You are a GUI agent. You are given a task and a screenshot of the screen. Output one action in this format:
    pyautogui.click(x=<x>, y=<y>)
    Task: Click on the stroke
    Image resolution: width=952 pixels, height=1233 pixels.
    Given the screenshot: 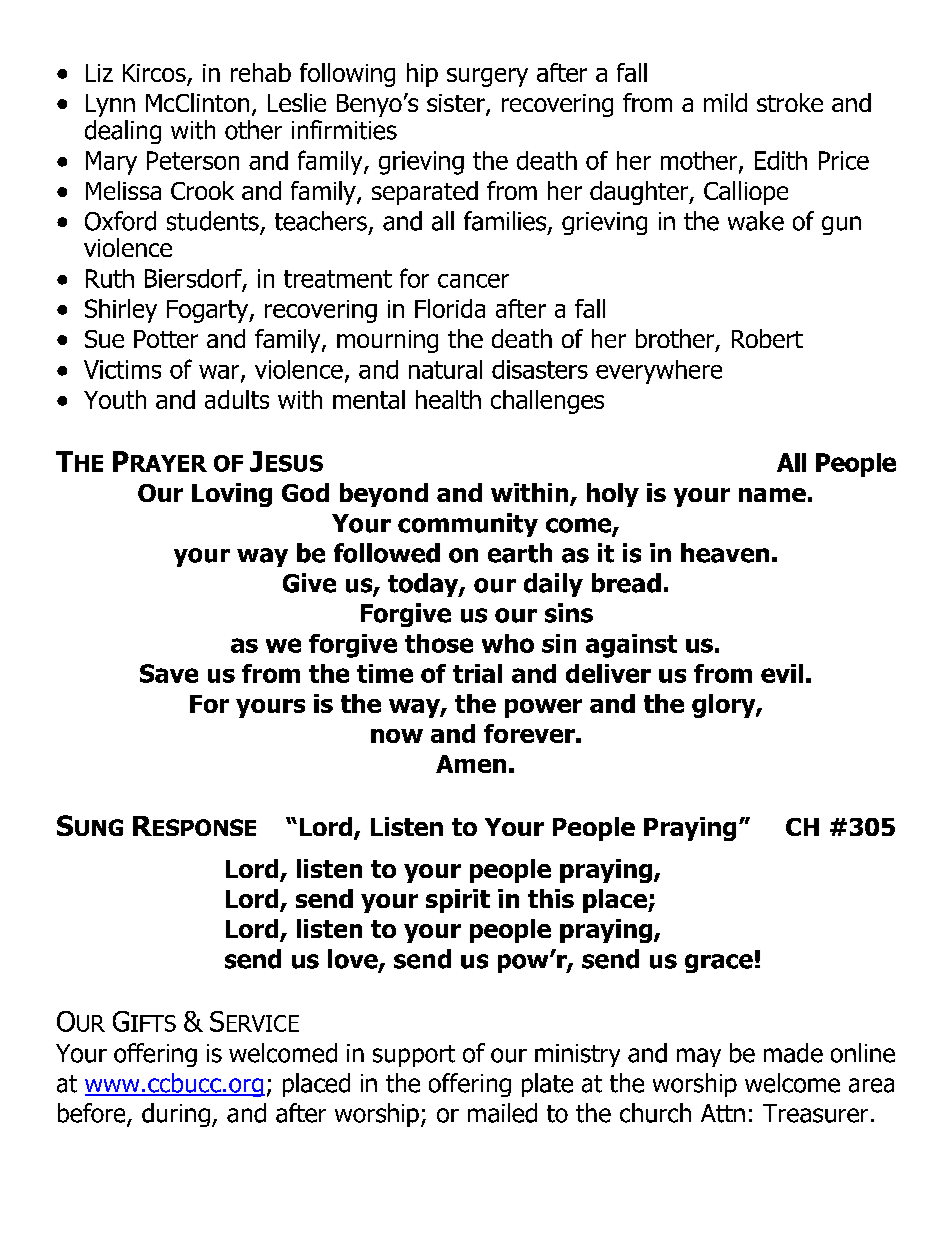 What is the action you would take?
    pyautogui.click(x=790, y=102)
